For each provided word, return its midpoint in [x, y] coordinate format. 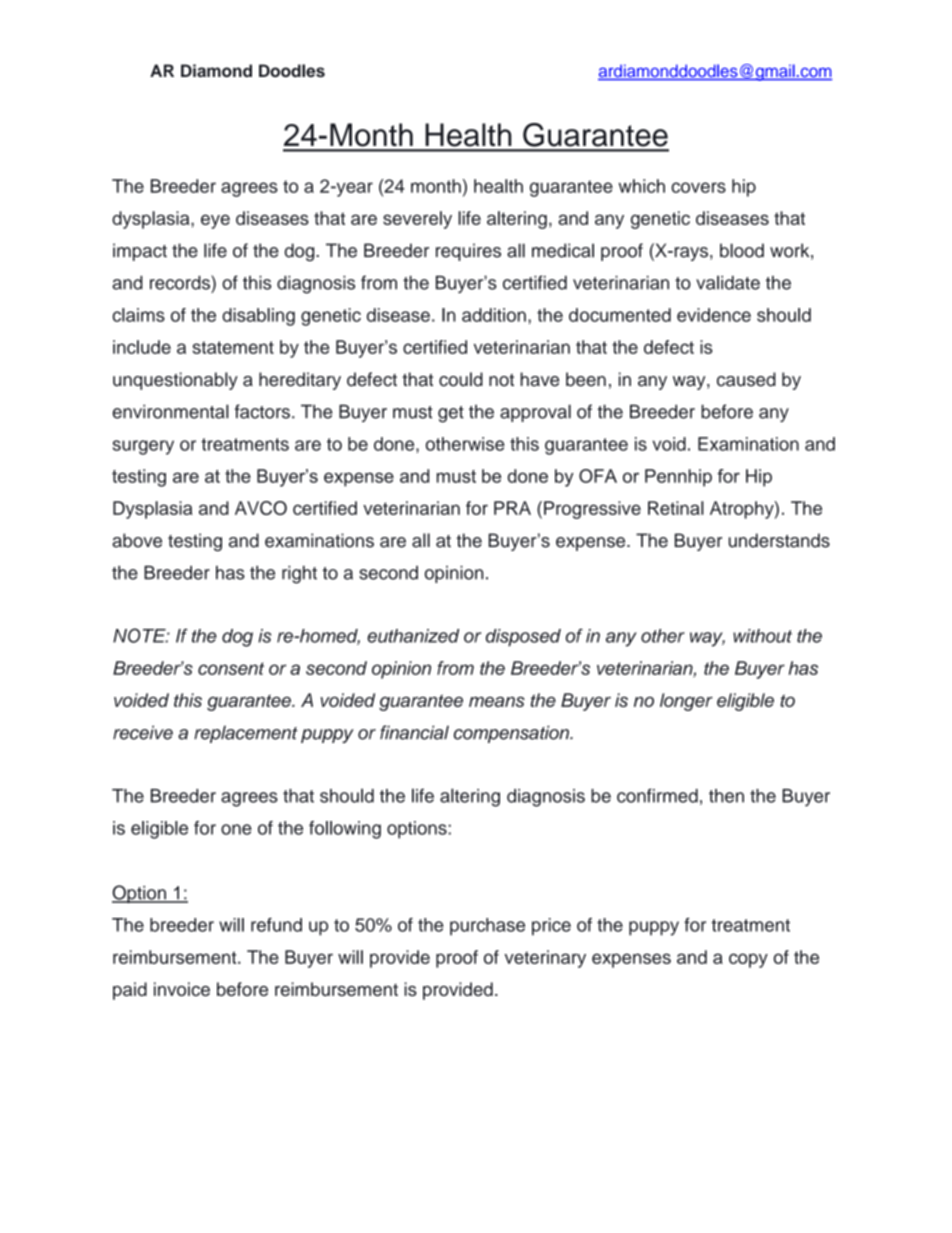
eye [215, 221]
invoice [182, 989]
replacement [246, 734]
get [451, 414]
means [497, 702]
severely [417, 220]
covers [698, 187]
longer [686, 702]
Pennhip [678, 478]
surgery [143, 447]
